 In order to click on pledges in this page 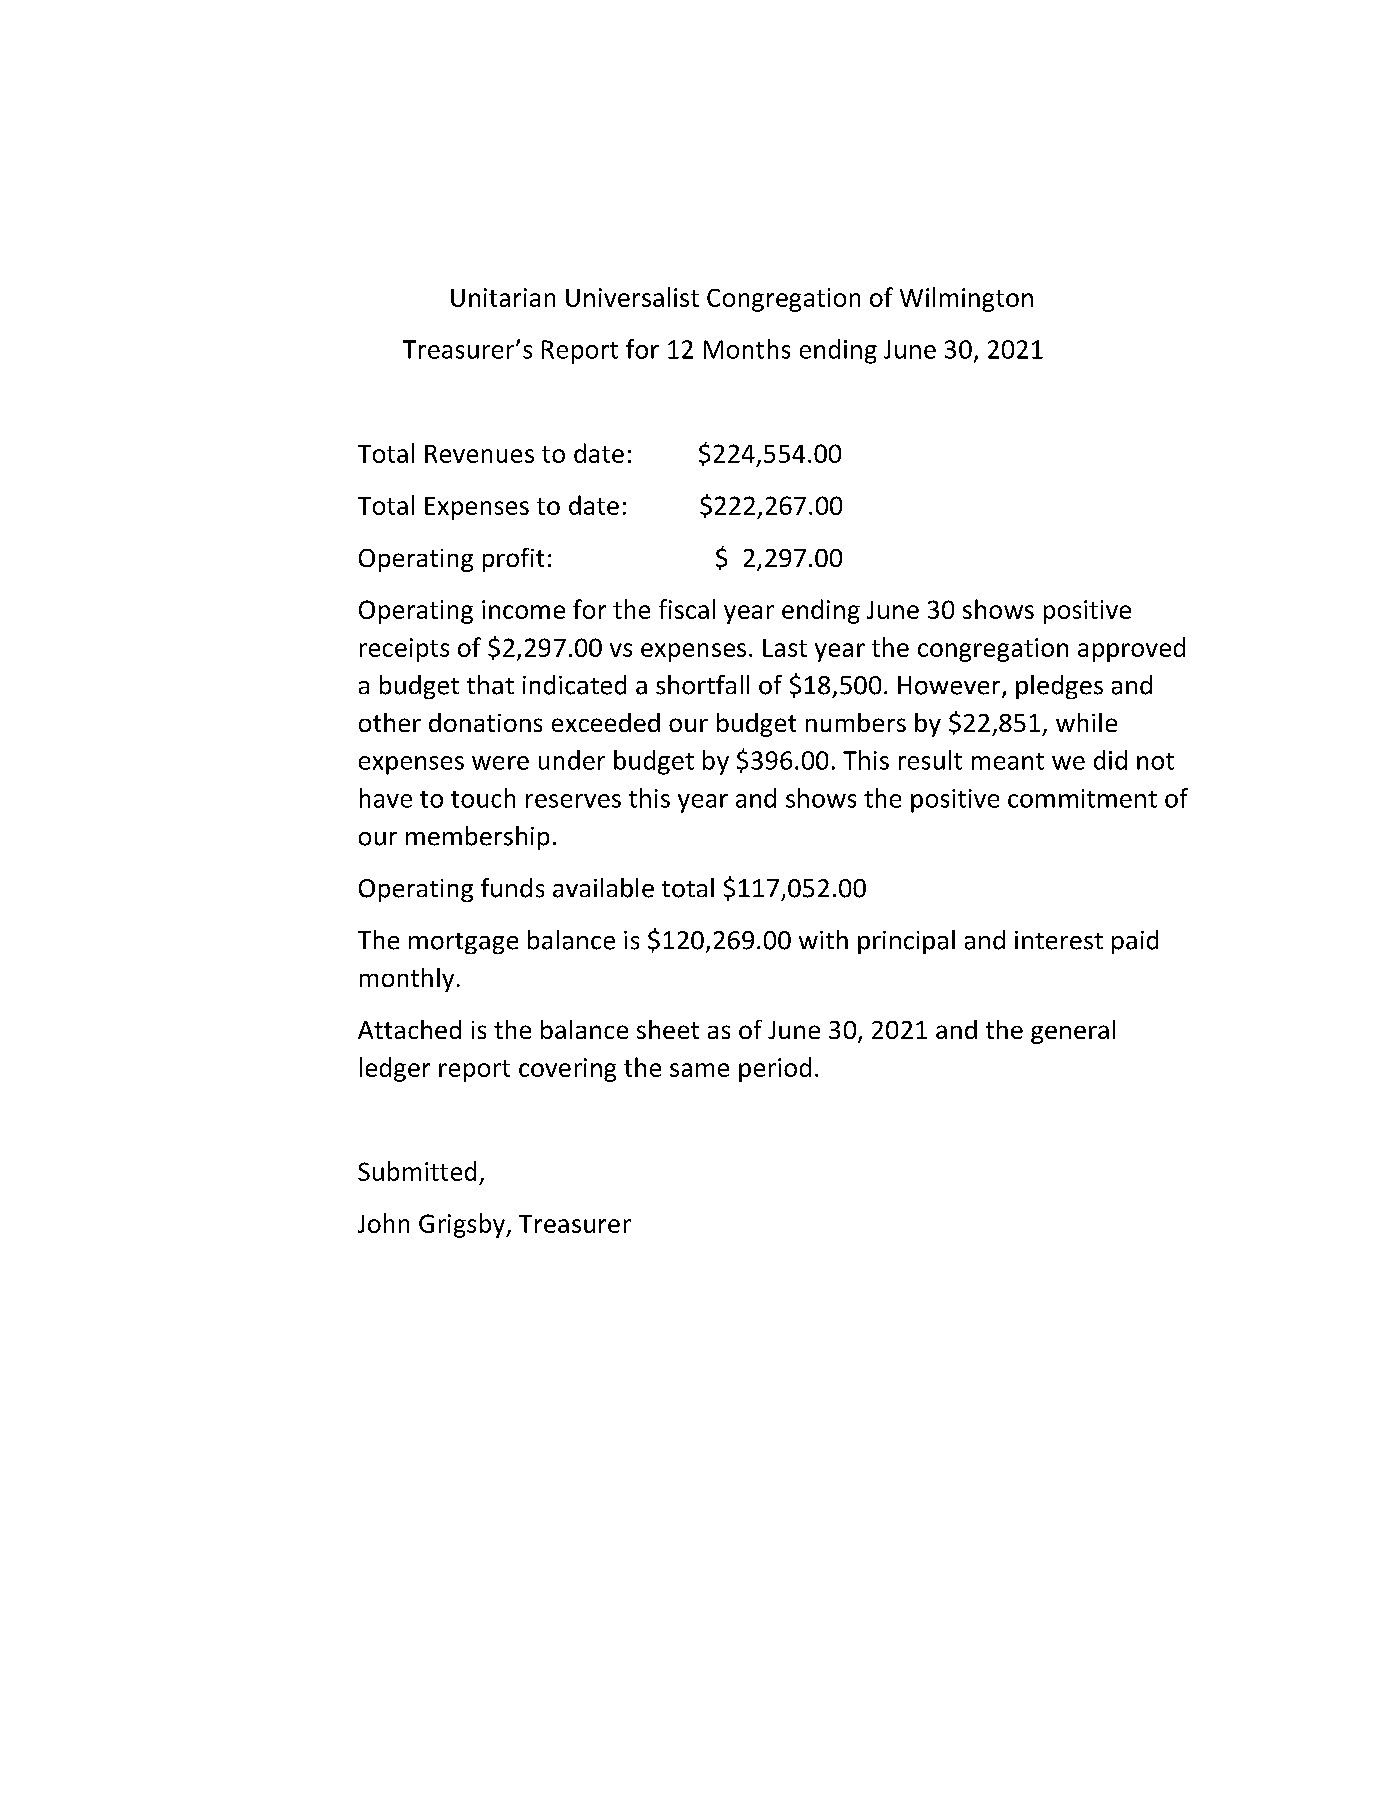, I will do `click(1059, 687)`.
